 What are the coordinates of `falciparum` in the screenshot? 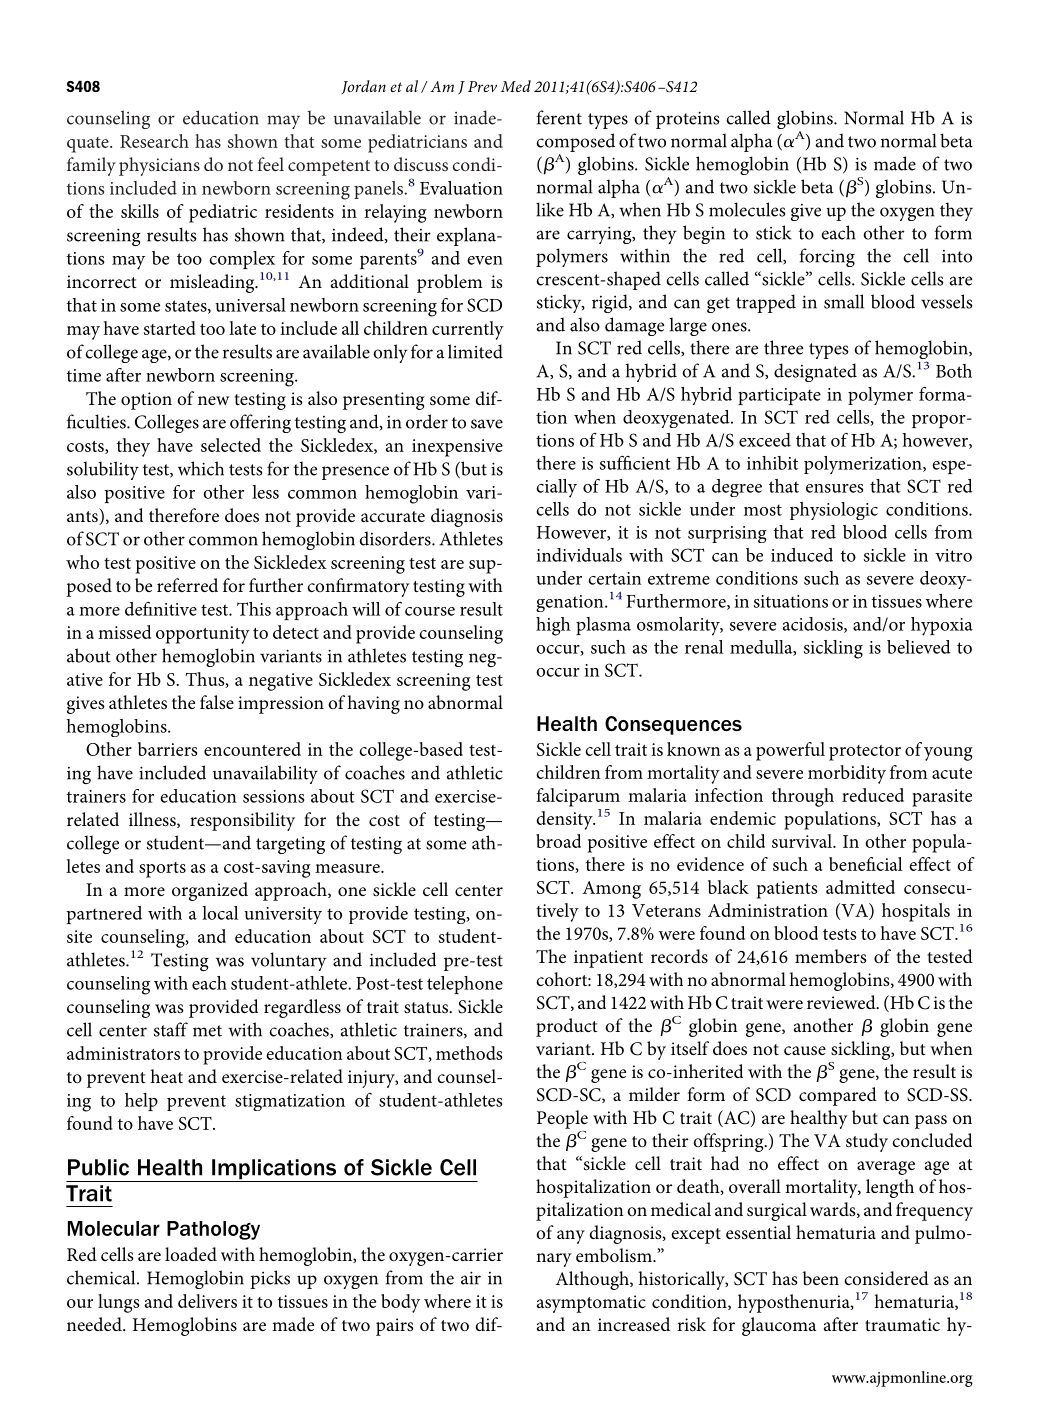 It's located at (578, 797).
